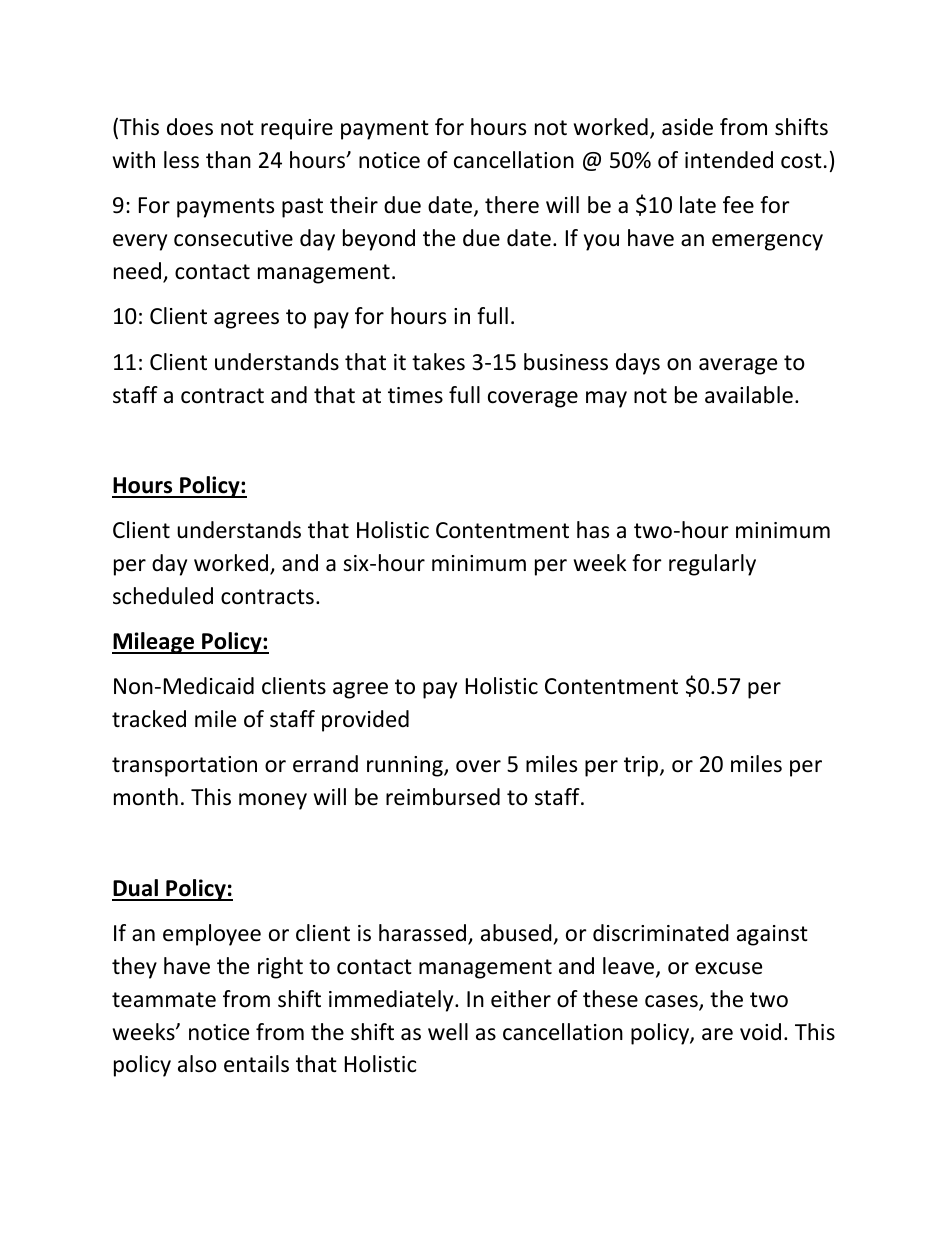  Describe the element at coordinates (512, 205) in the screenshot. I see `there` at that location.
